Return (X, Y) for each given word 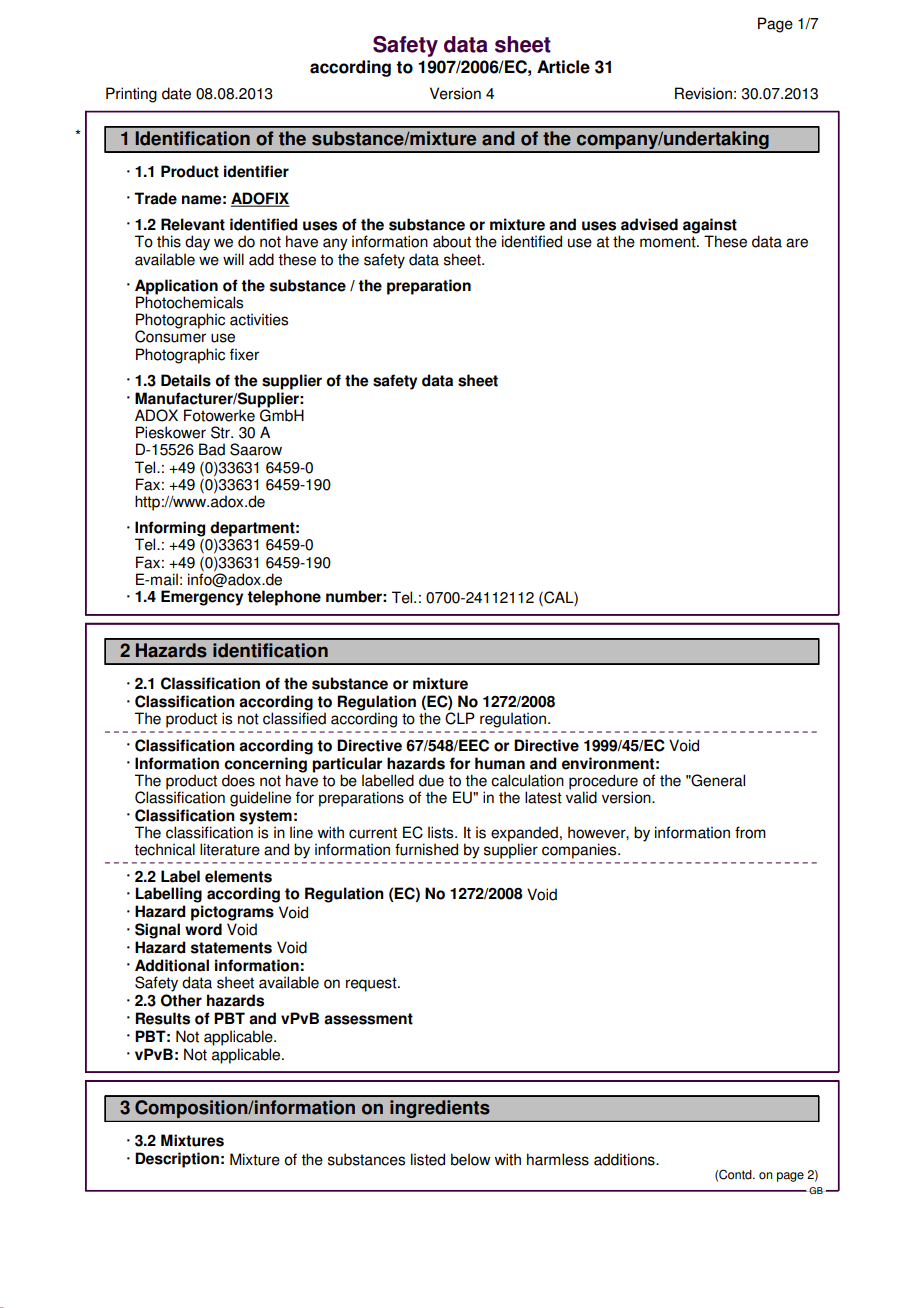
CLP (460, 718)
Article (563, 67)
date (176, 93)
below (471, 1159)
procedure (603, 783)
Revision (703, 93)
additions (625, 1159)
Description (177, 1160)
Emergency (202, 598)
